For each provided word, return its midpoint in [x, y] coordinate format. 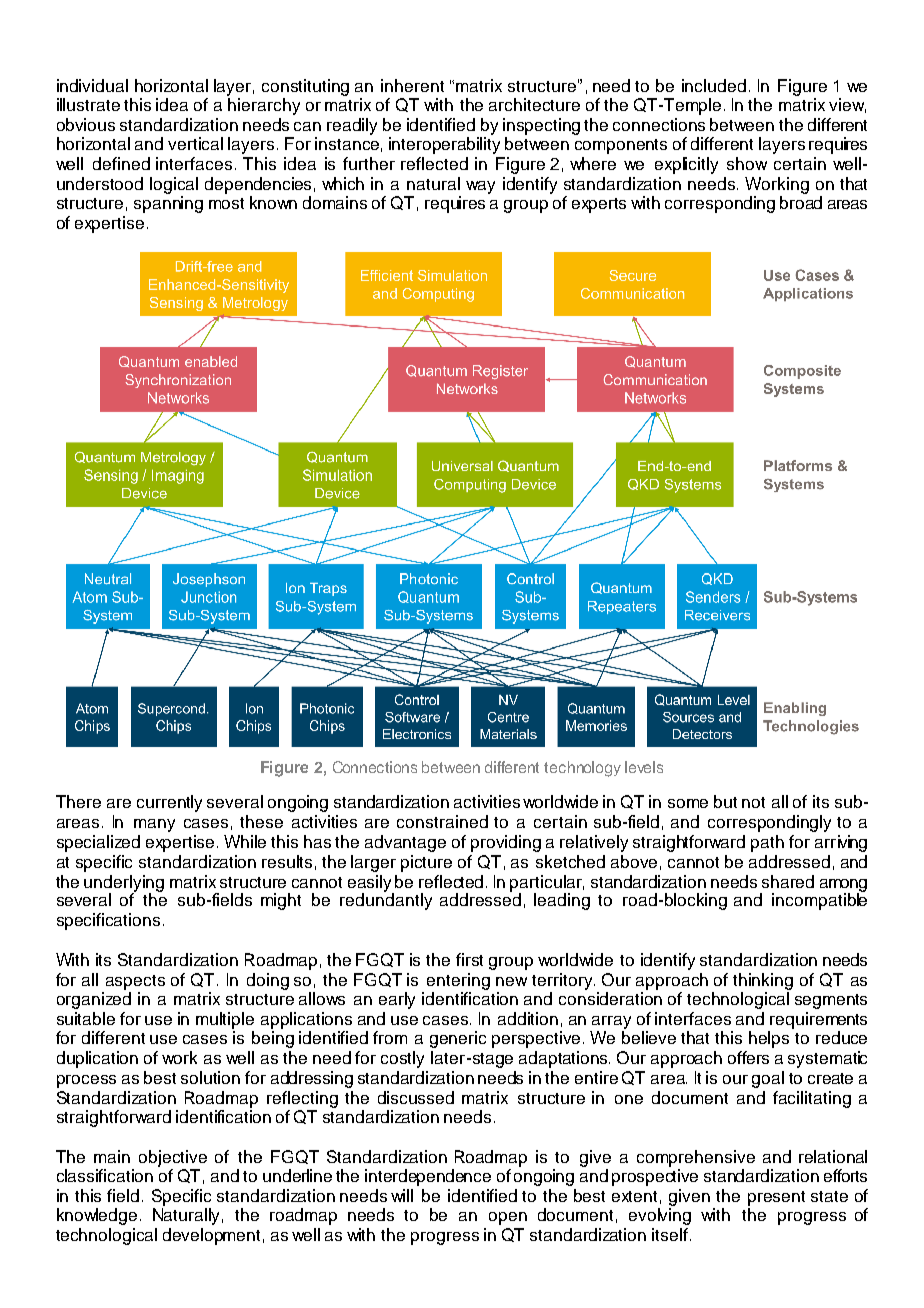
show [747, 163]
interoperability [444, 145]
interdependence [428, 1177]
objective [173, 1158]
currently [169, 803]
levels [644, 767]
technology [582, 769]
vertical [195, 143]
